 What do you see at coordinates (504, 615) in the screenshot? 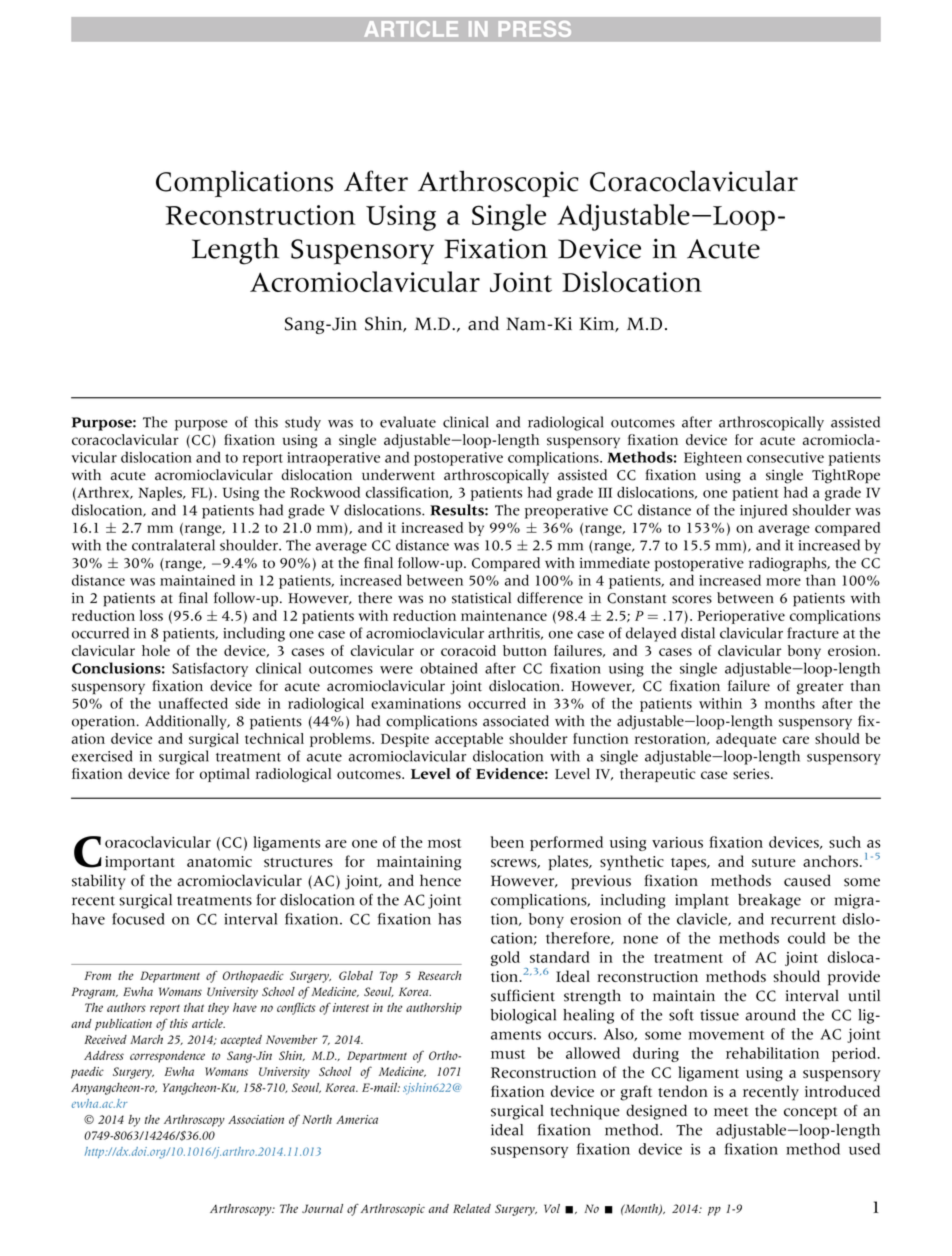
I see `maintenance` at bounding box center [504, 615].
